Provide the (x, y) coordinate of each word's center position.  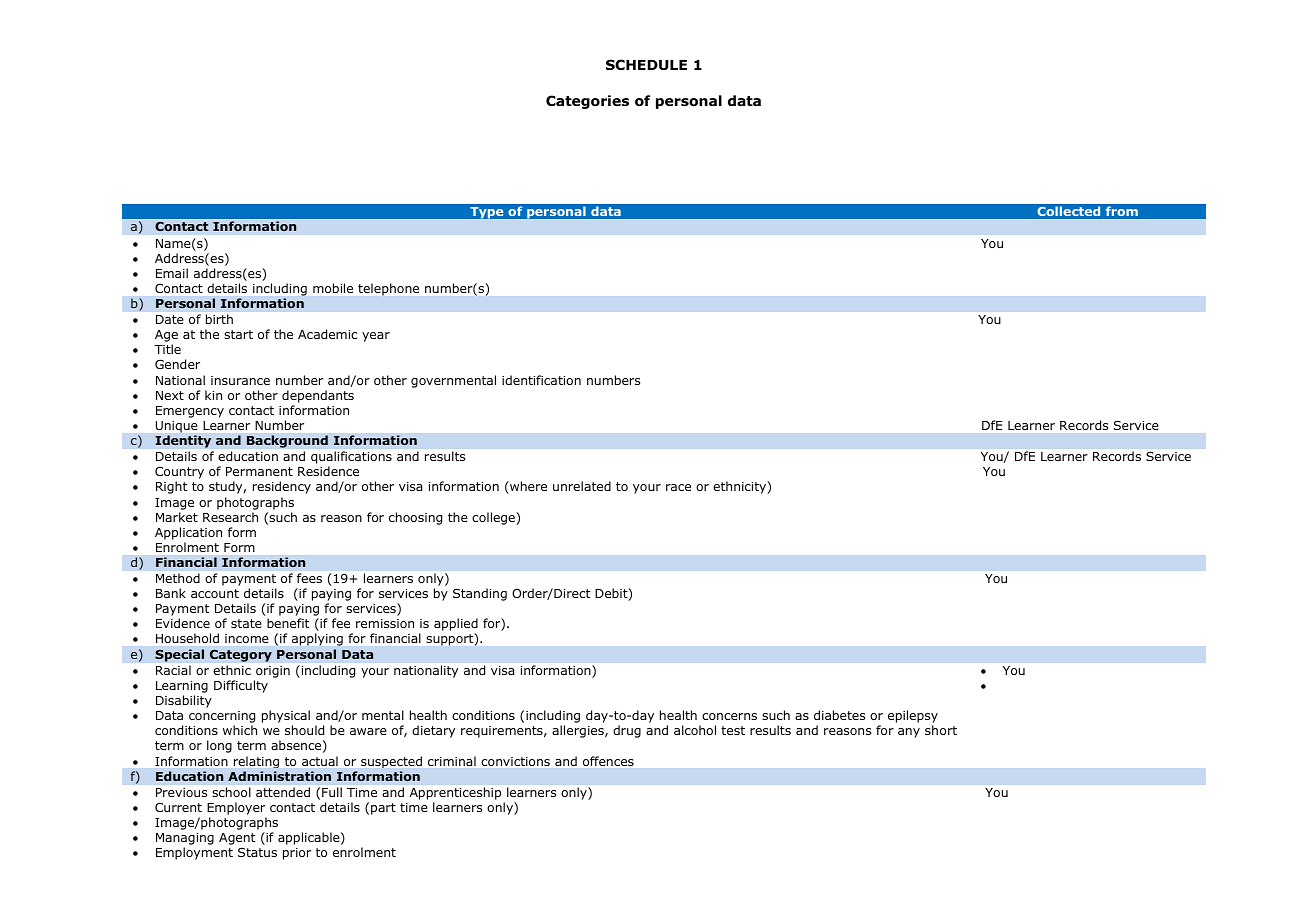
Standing (480, 594)
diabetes (839, 715)
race (678, 487)
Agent (237, 840)
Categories (587, 102)
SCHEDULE (646, 65)
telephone (388, 289)
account (215, 593)
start (238, 334)
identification (541, 380)
